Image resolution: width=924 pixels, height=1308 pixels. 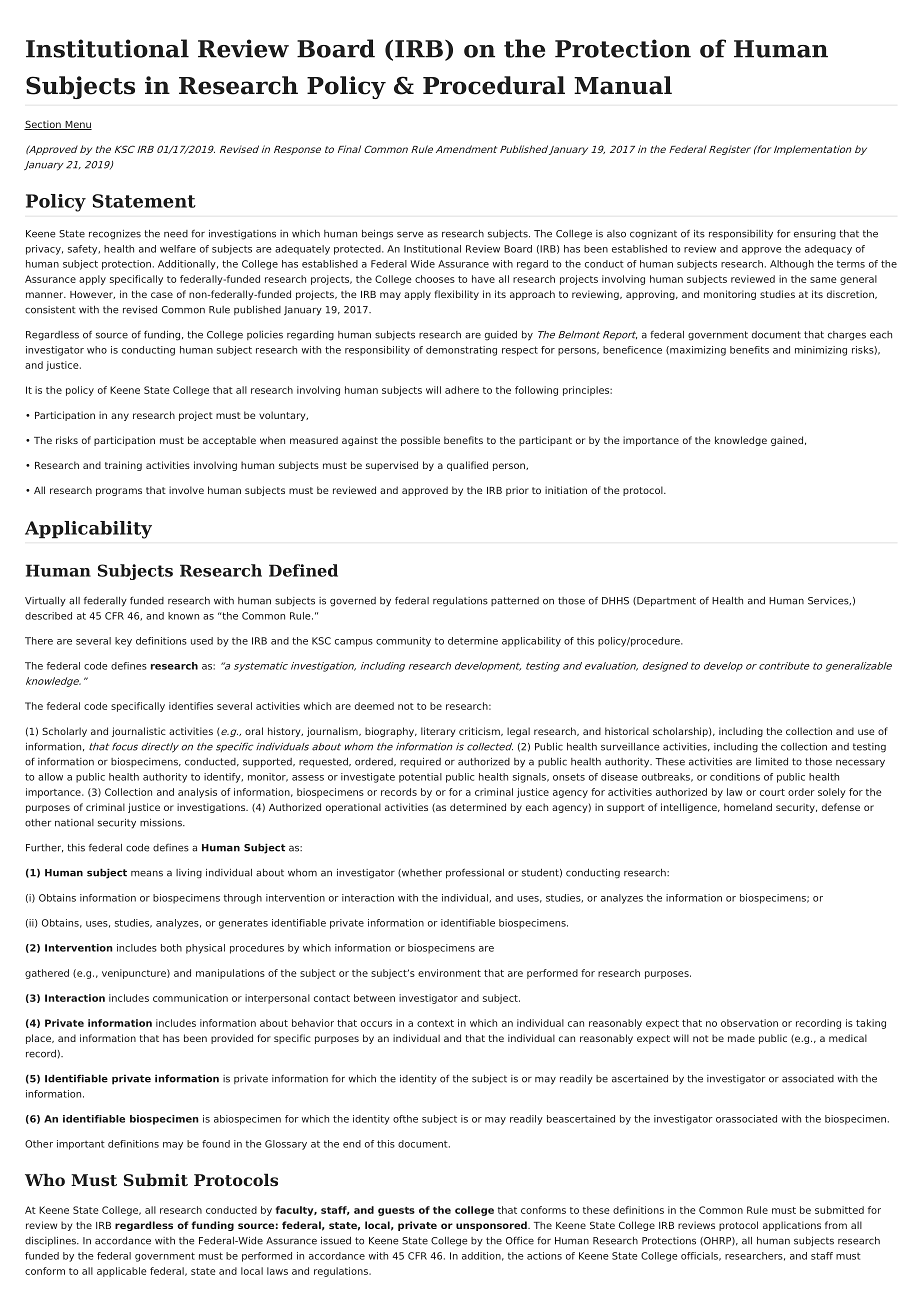 I want to click on gained, so click(x=787, y=441).
